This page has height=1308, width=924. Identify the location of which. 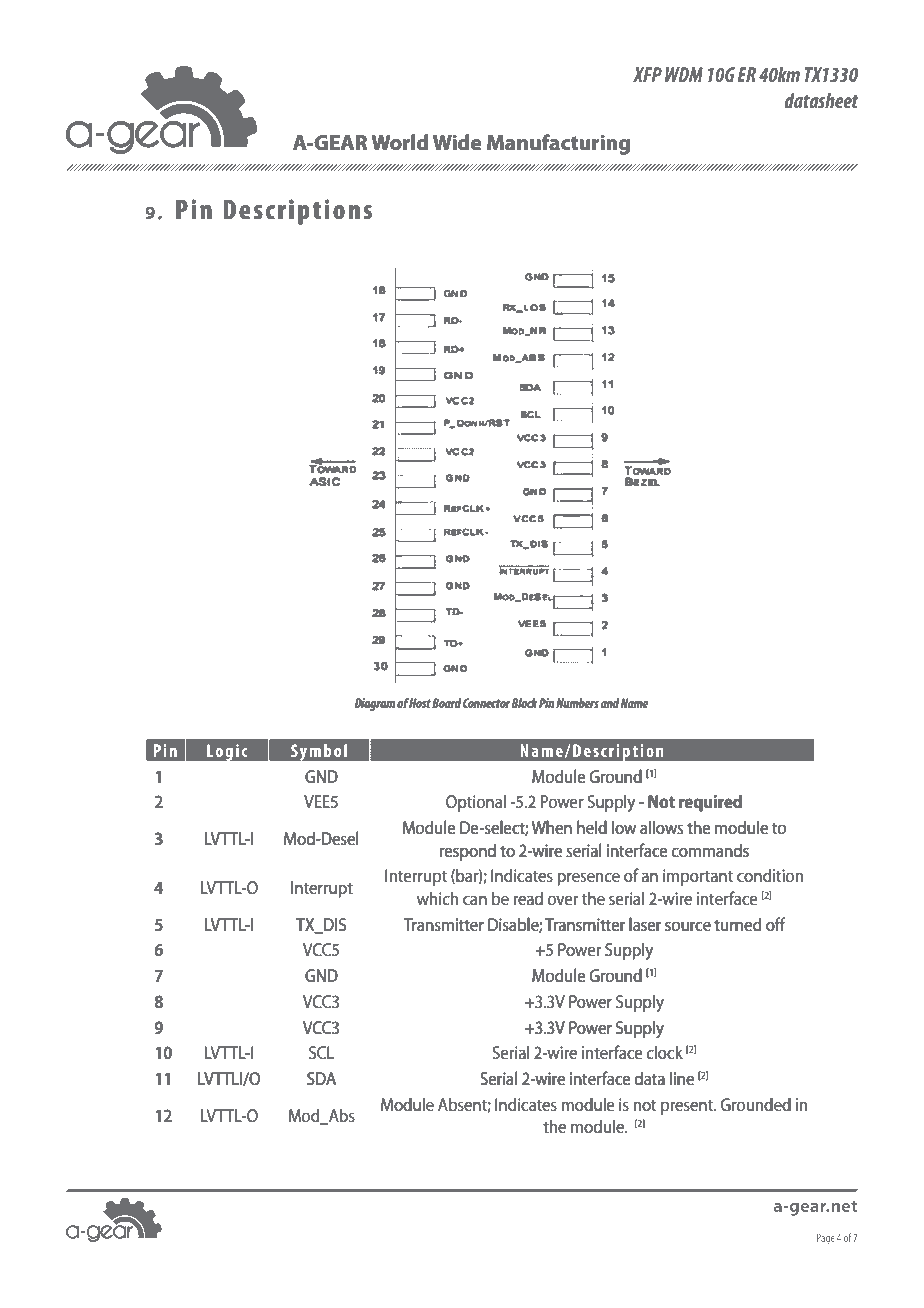
(437, 898).
